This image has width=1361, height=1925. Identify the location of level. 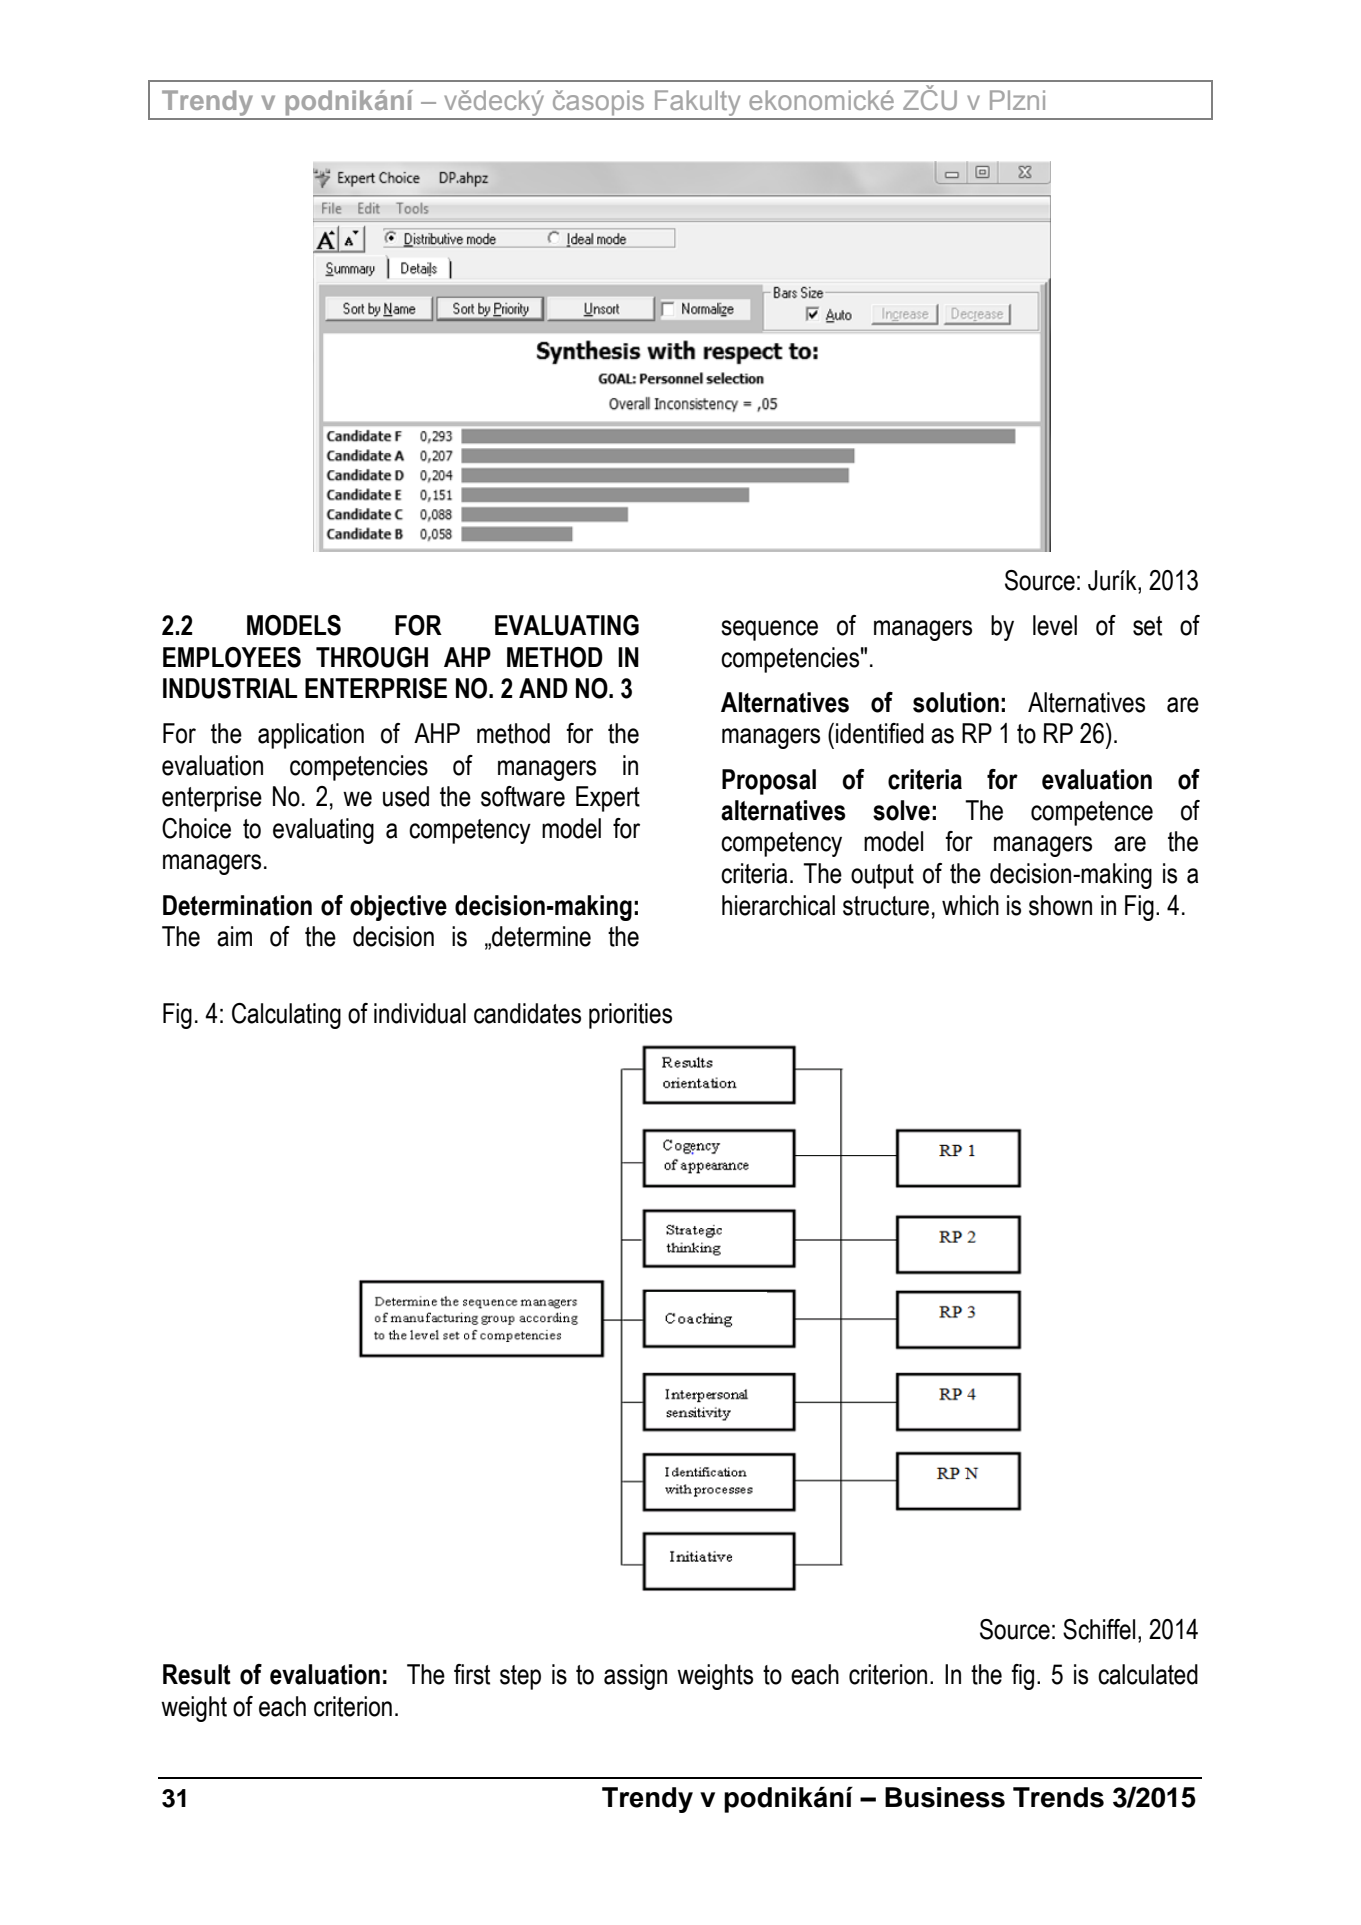
(1055, 625).
